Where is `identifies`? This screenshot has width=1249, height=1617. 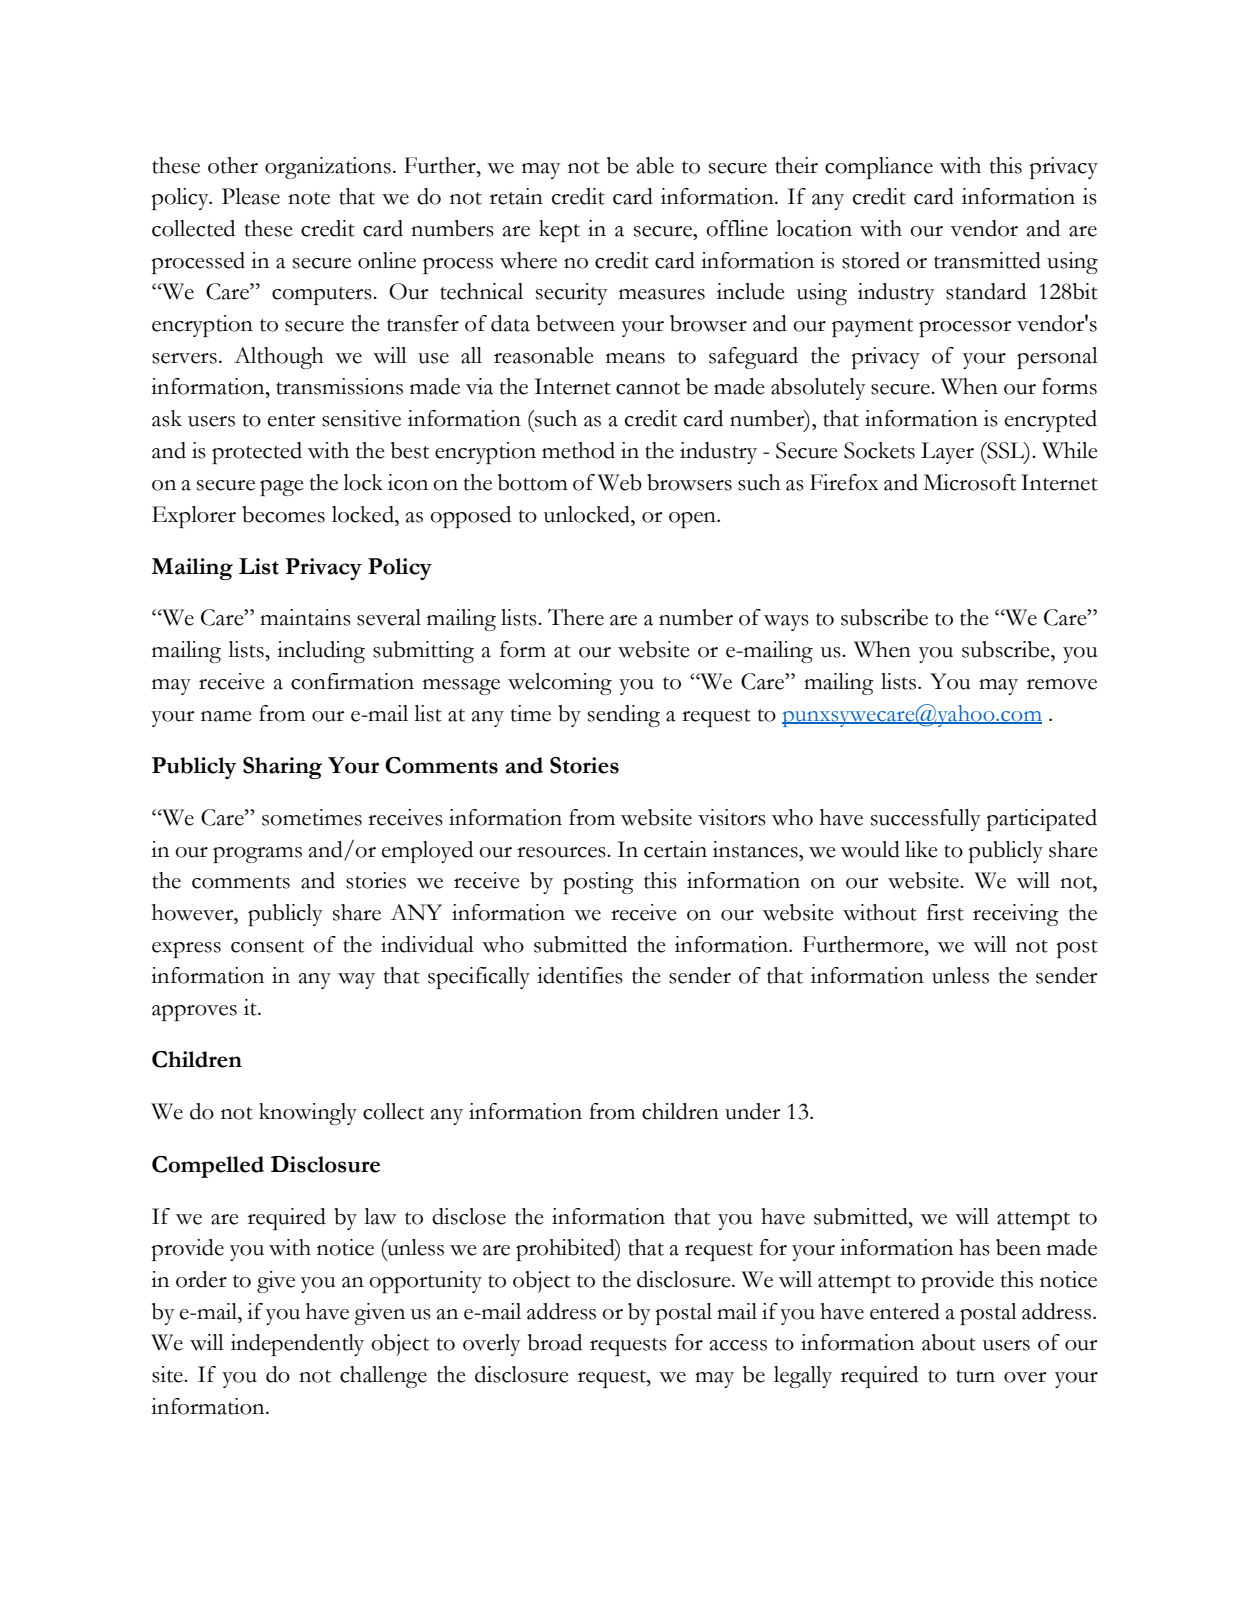 identifies is located at coordinates (580, 975).
